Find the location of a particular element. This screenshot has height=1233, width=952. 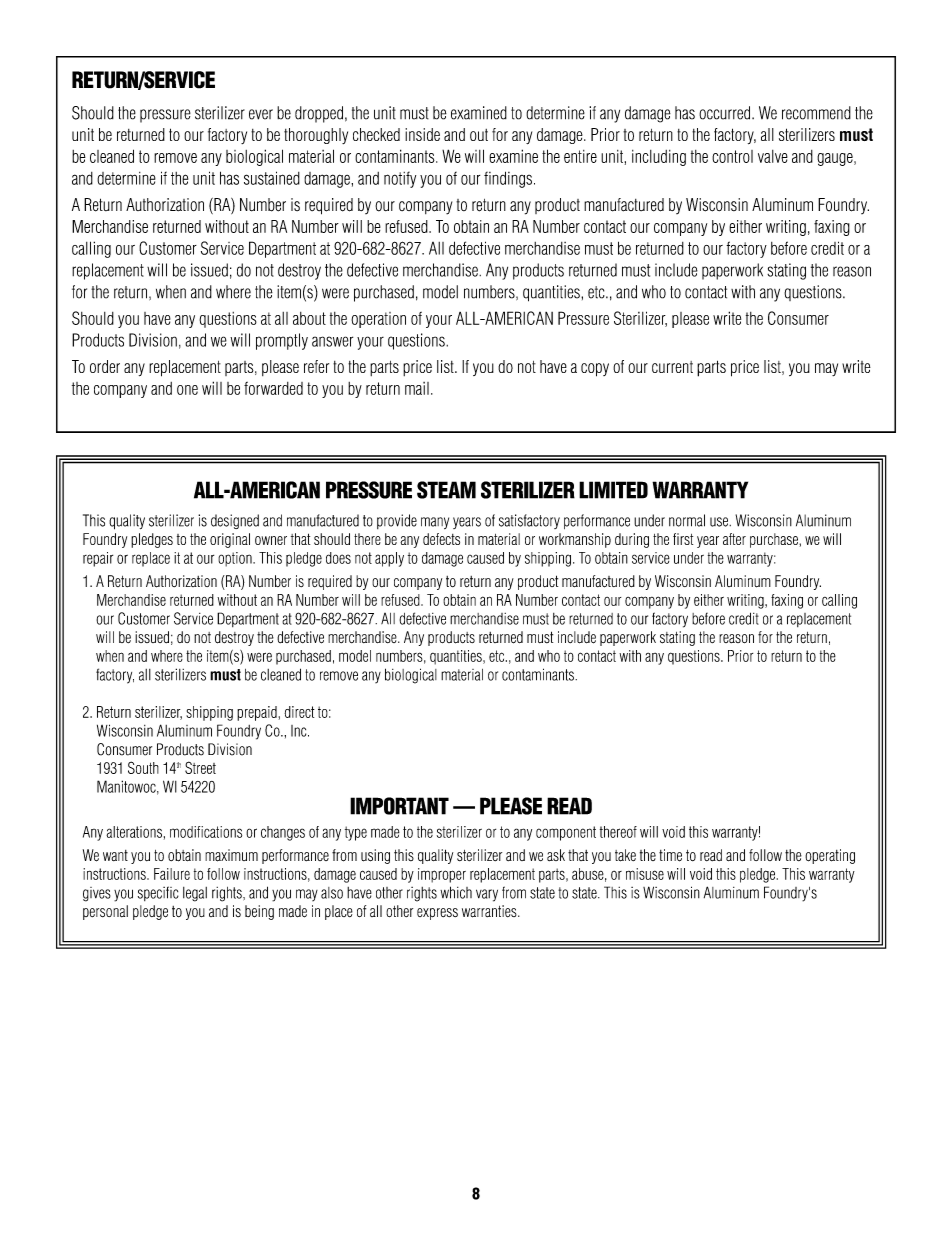

inside is located at coordinates (422, 134).
